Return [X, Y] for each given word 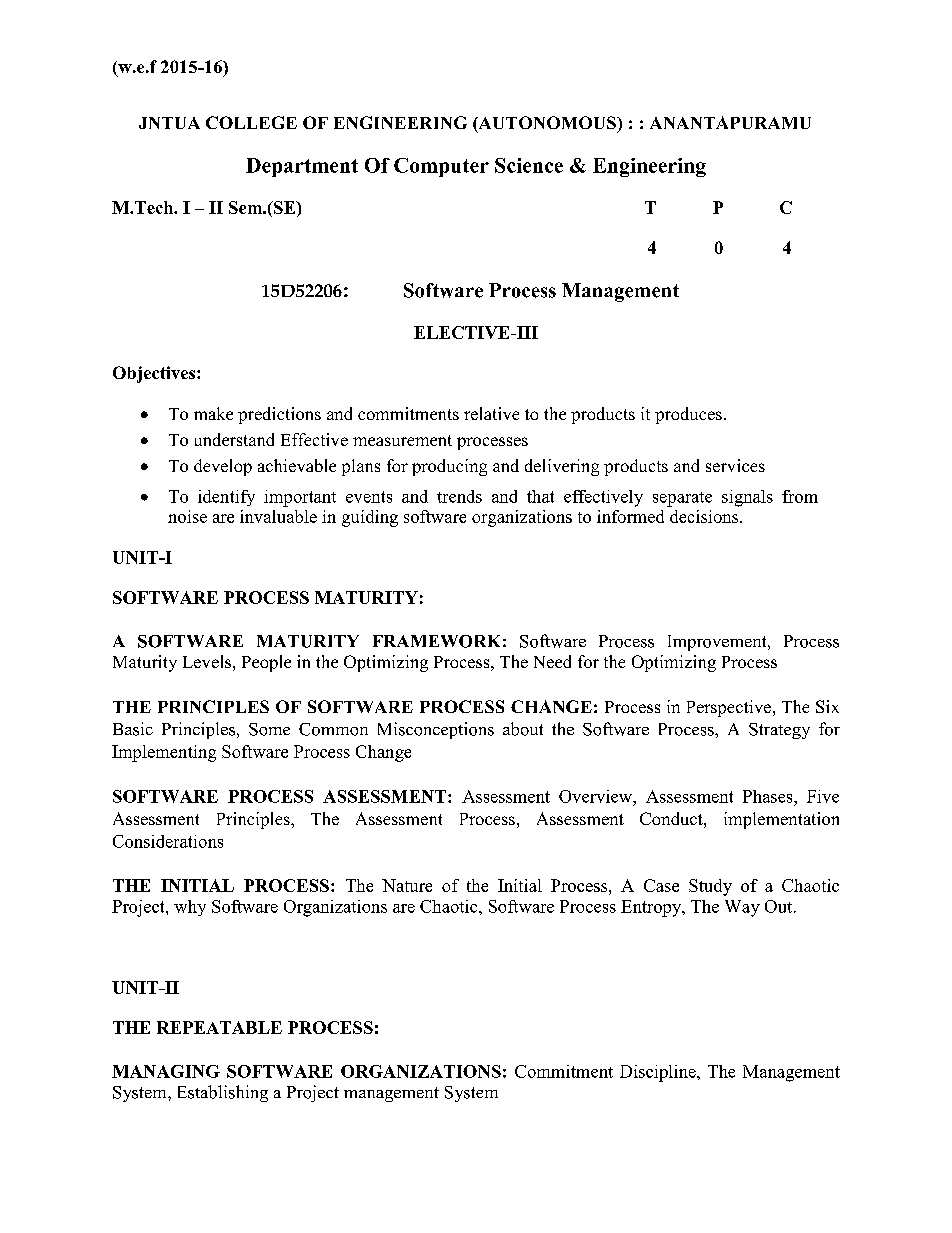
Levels [207, 661]
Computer [441, 167]
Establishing [223, 1093]
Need [552, 661]
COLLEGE [251, 122]
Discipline [659, 1073]
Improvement [718, 643]
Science [529, 165]
